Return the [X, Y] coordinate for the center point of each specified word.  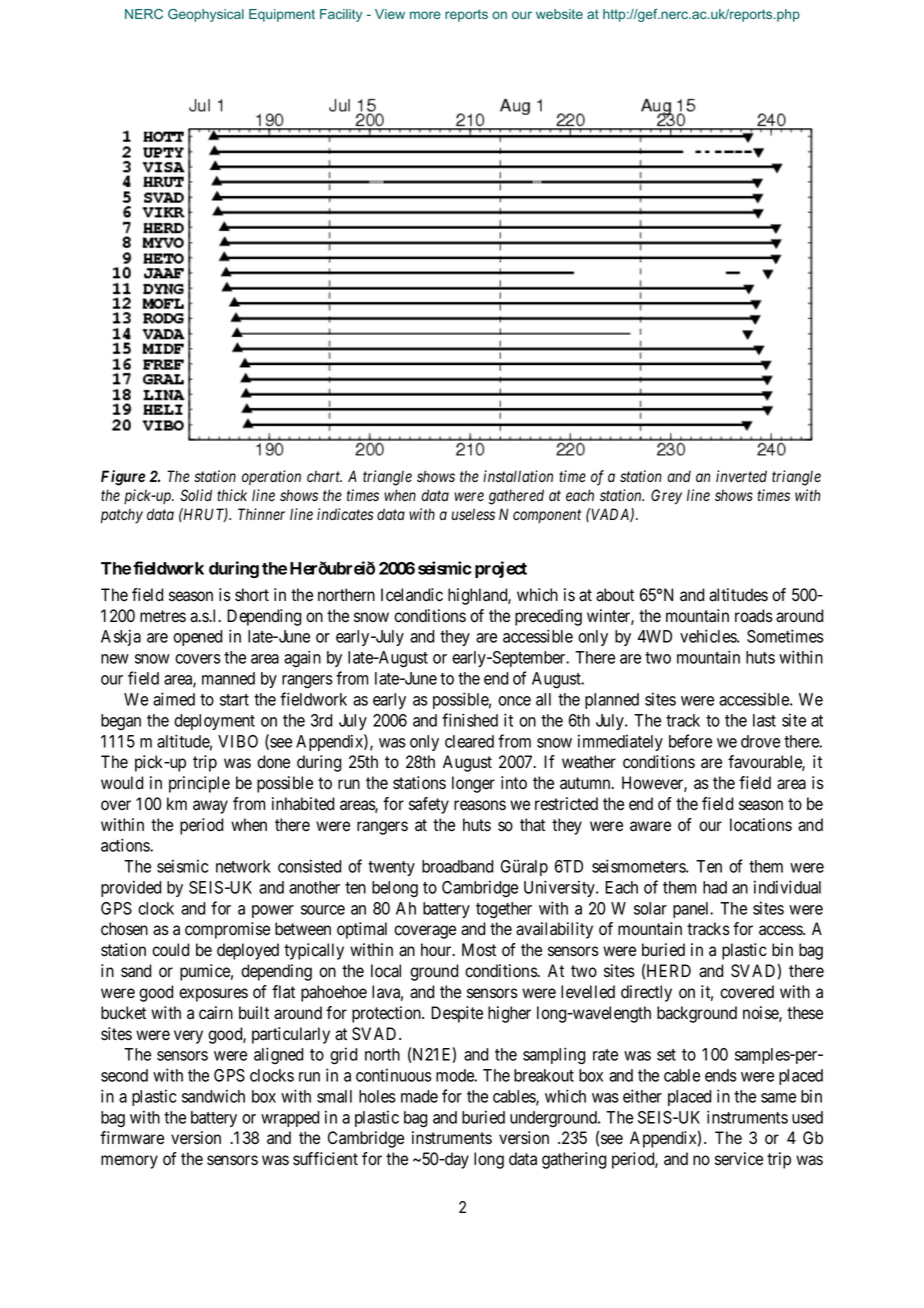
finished [470, 720]
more [425, 15]
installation [518, 476]
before [690, 741]
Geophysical [206, 15]
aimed [174, 699]
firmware [132, 1138]
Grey [666, 497]
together [504, 910]
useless [473, 514]
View [390, 14]
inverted [741, 476]
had [715, 887]
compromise [227, 930]
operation [271, 477]
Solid [196, 495]
